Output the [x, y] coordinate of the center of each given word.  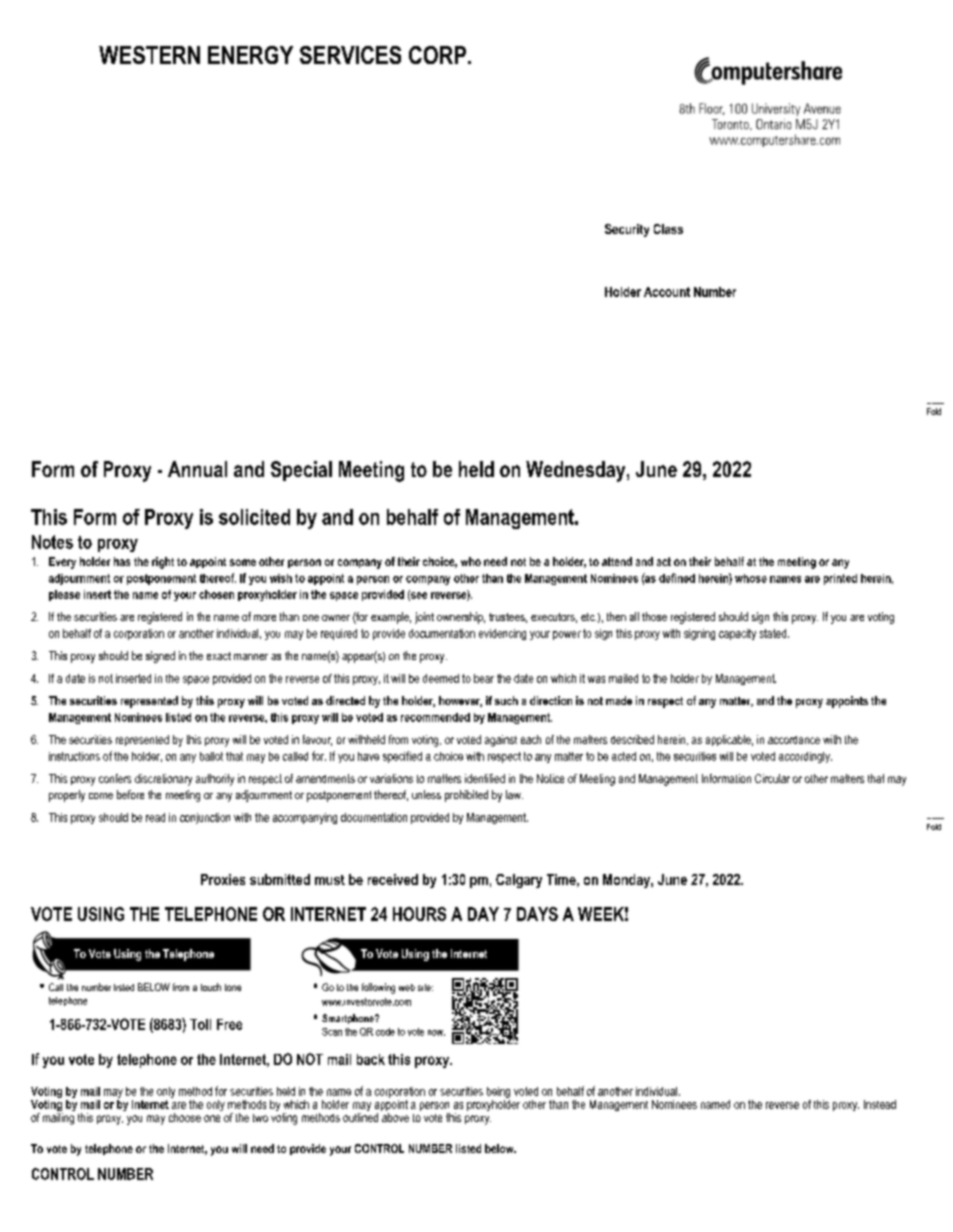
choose [185, 1117]
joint [424, 618]
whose [751, 578]
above [395, 1117]
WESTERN [149, 55]
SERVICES [350, 55]
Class [668, 229]
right [163, 563]
